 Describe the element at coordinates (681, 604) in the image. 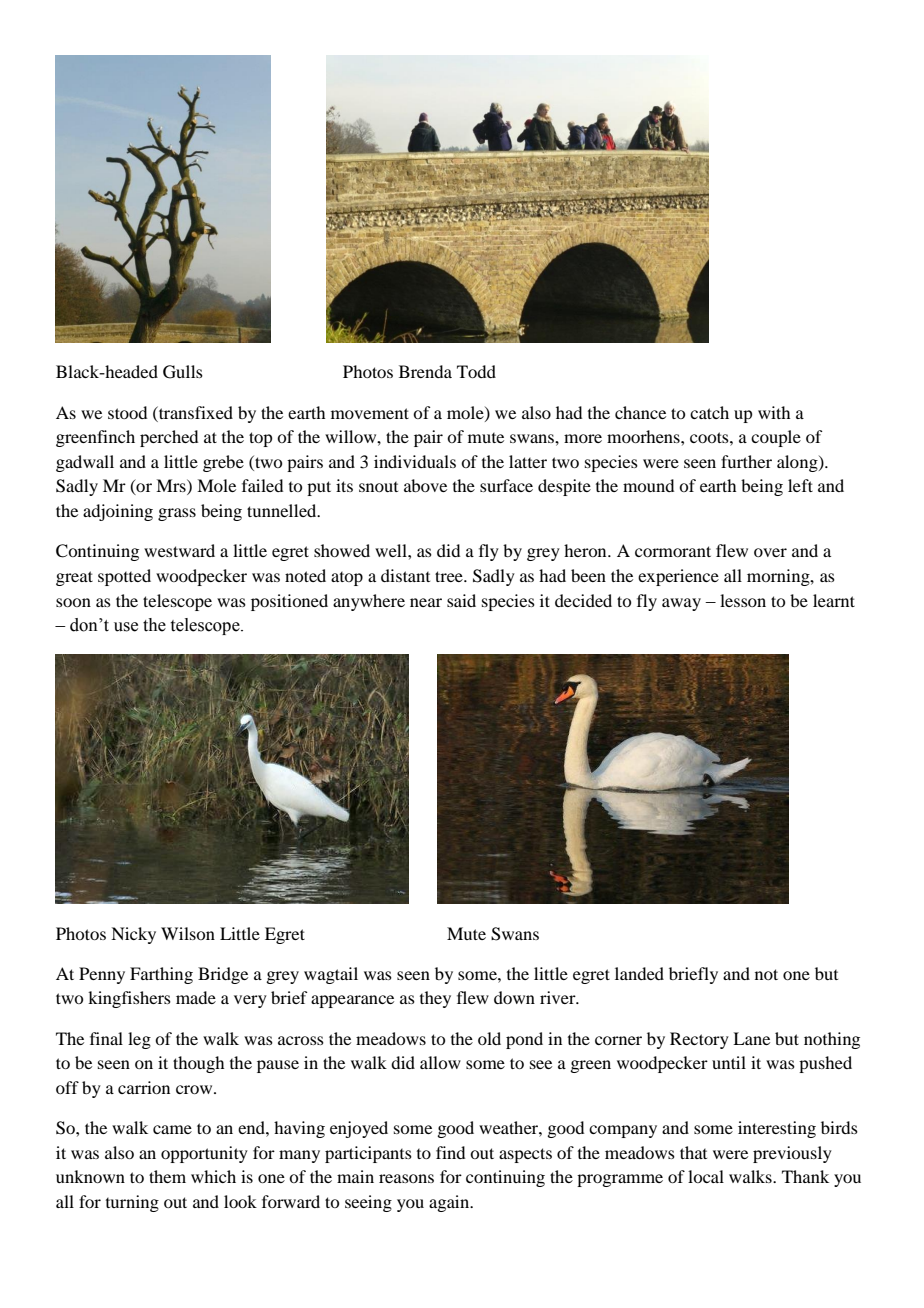

I see `away` at that location.
